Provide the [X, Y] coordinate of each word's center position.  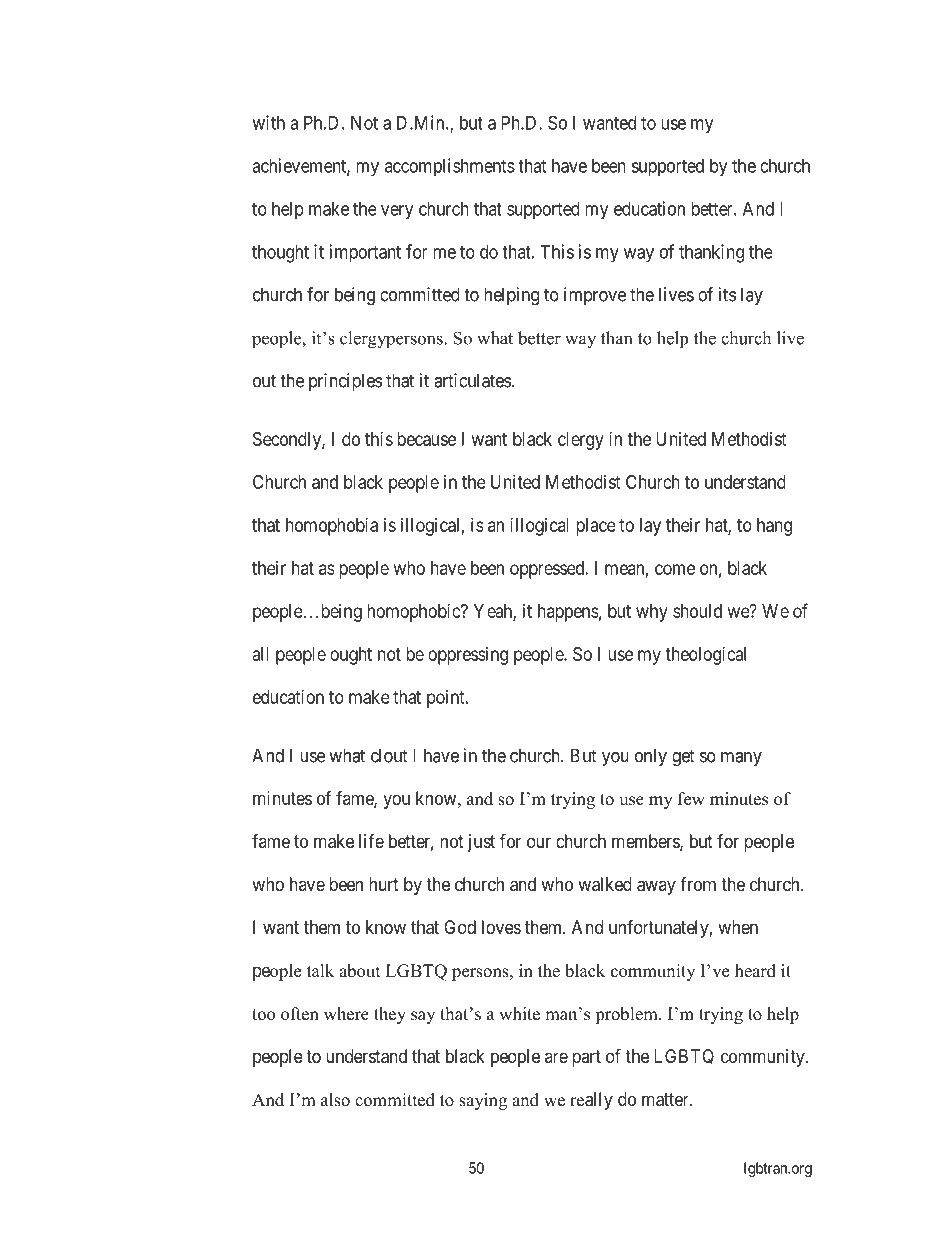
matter [666, 1100]
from [698, 884]
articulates [472, 380]
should [697, 611]
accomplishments [450, 167]
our [539, 842]
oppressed [548, 570]
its [727, 294]
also [335, 1100]
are [556, 1057]
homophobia [332, 527]
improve [595, 296]
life [371, 841]
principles [345, 382]
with [268, 122]
